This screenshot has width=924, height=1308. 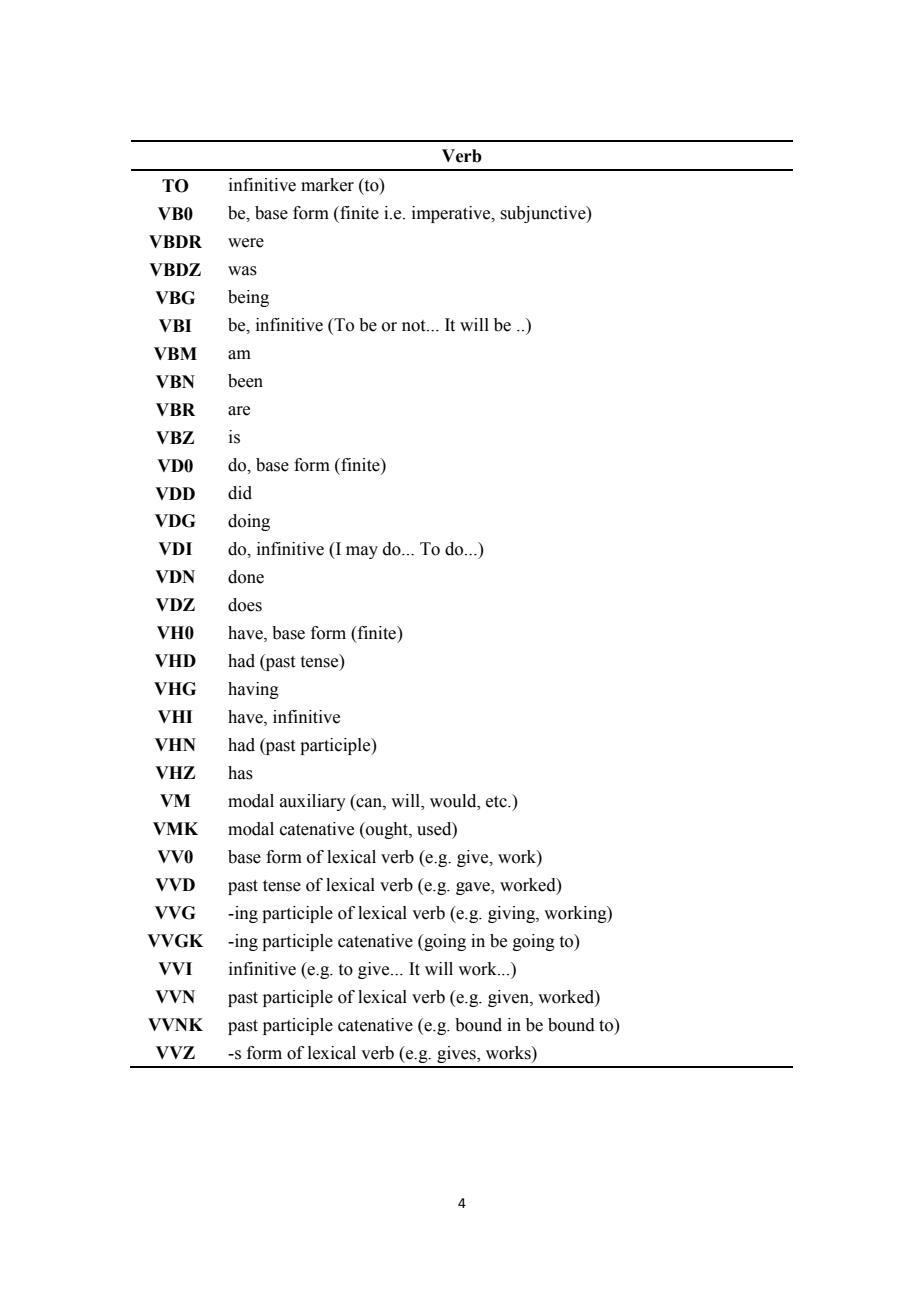 What do you see at coordinates (240, 773) in the screenshot?
I see `has` at bounding box center [240, 773].
